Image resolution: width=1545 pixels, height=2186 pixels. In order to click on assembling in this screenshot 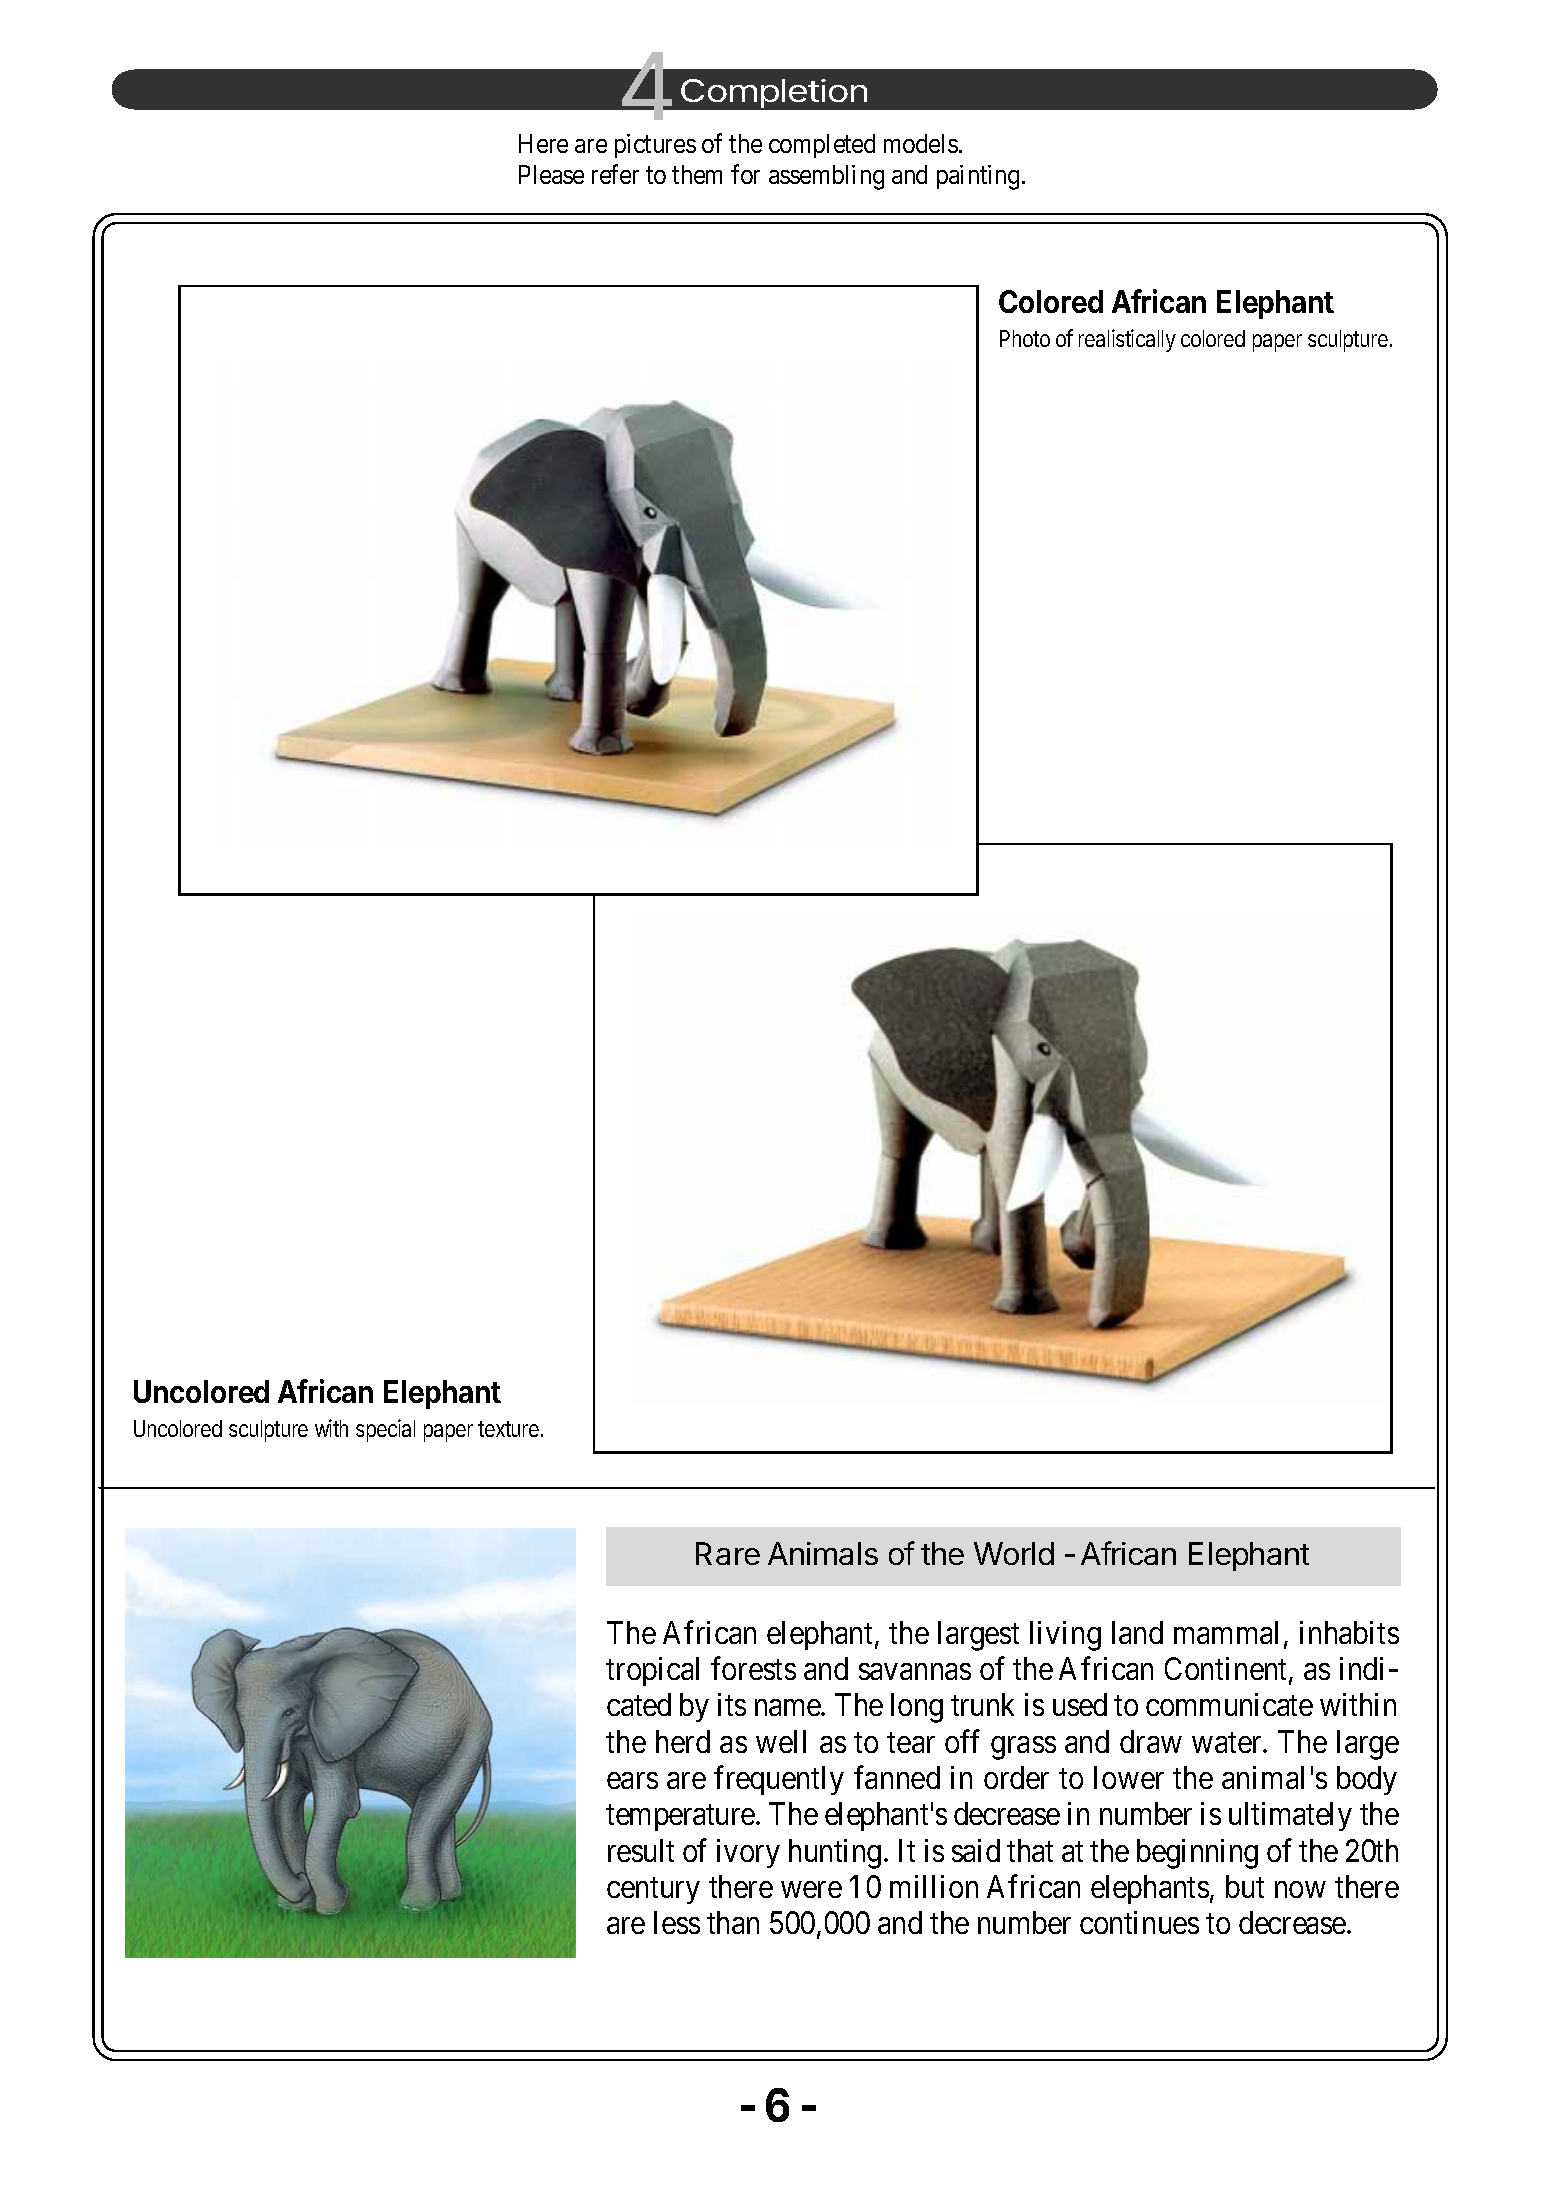, I will do `click(826, 177)`.
